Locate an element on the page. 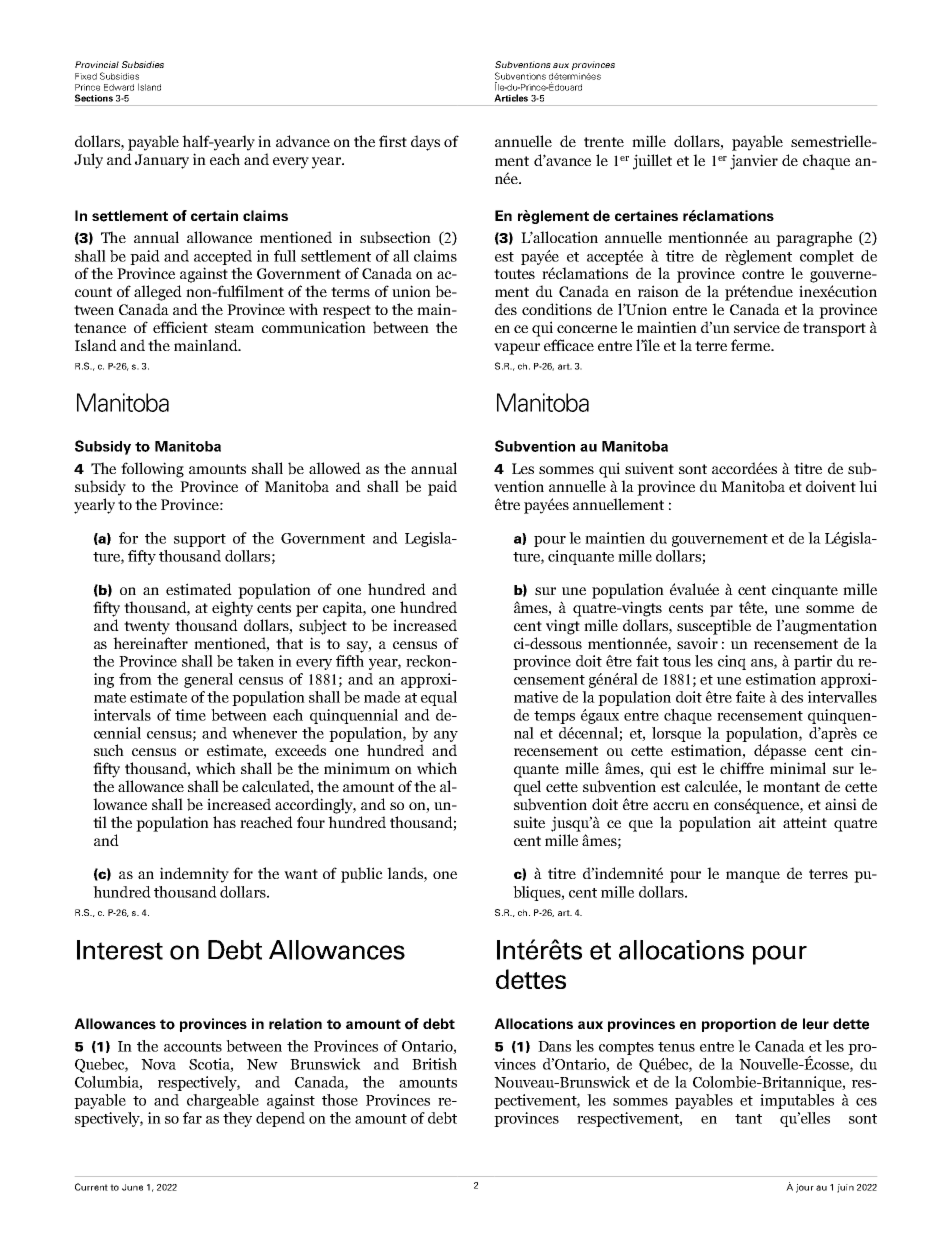 The image size is (952, 1233). Edward is located at coordinates (119, 87).
